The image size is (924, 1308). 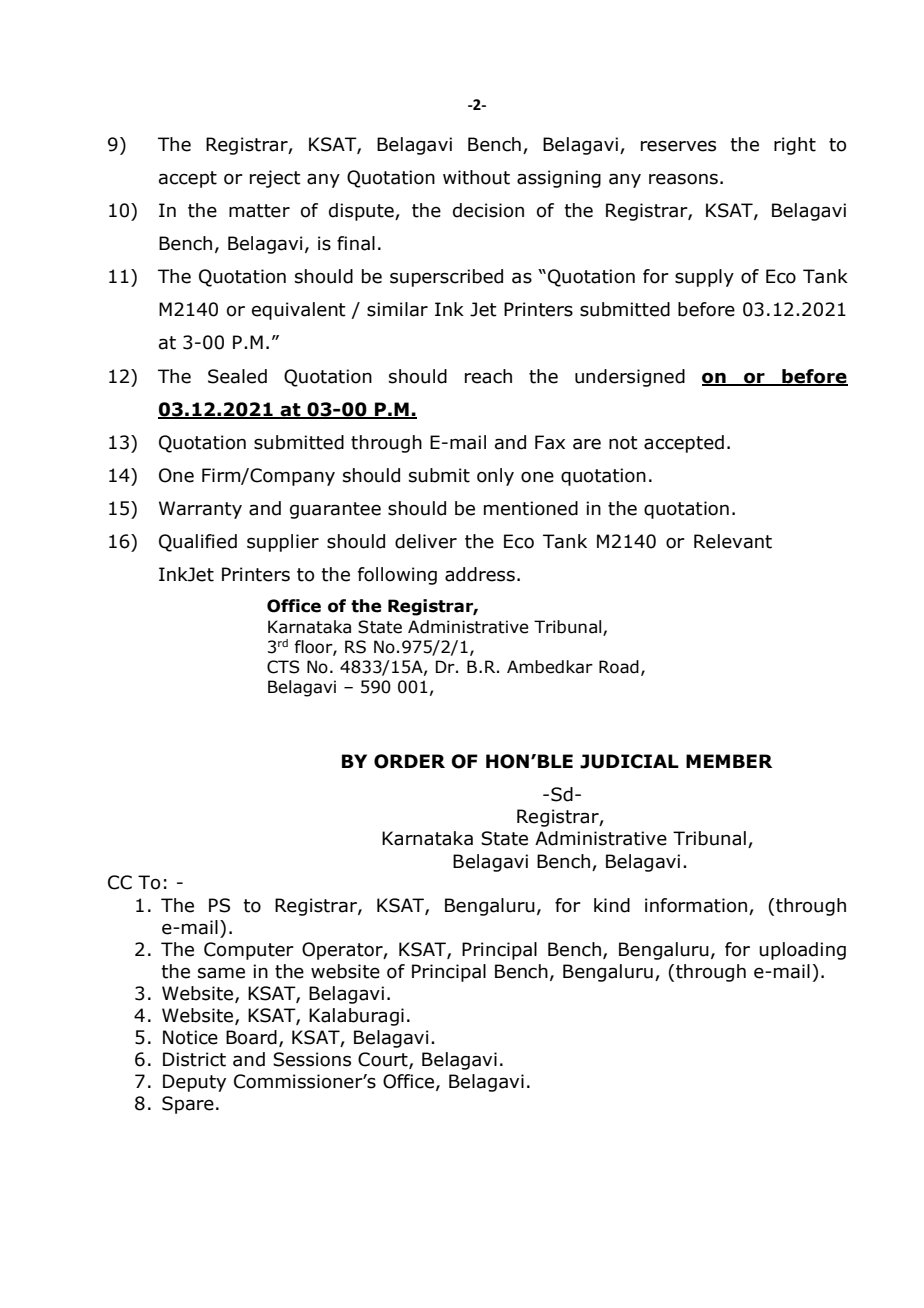 I want to click on only, so click(x=495, y=477).
